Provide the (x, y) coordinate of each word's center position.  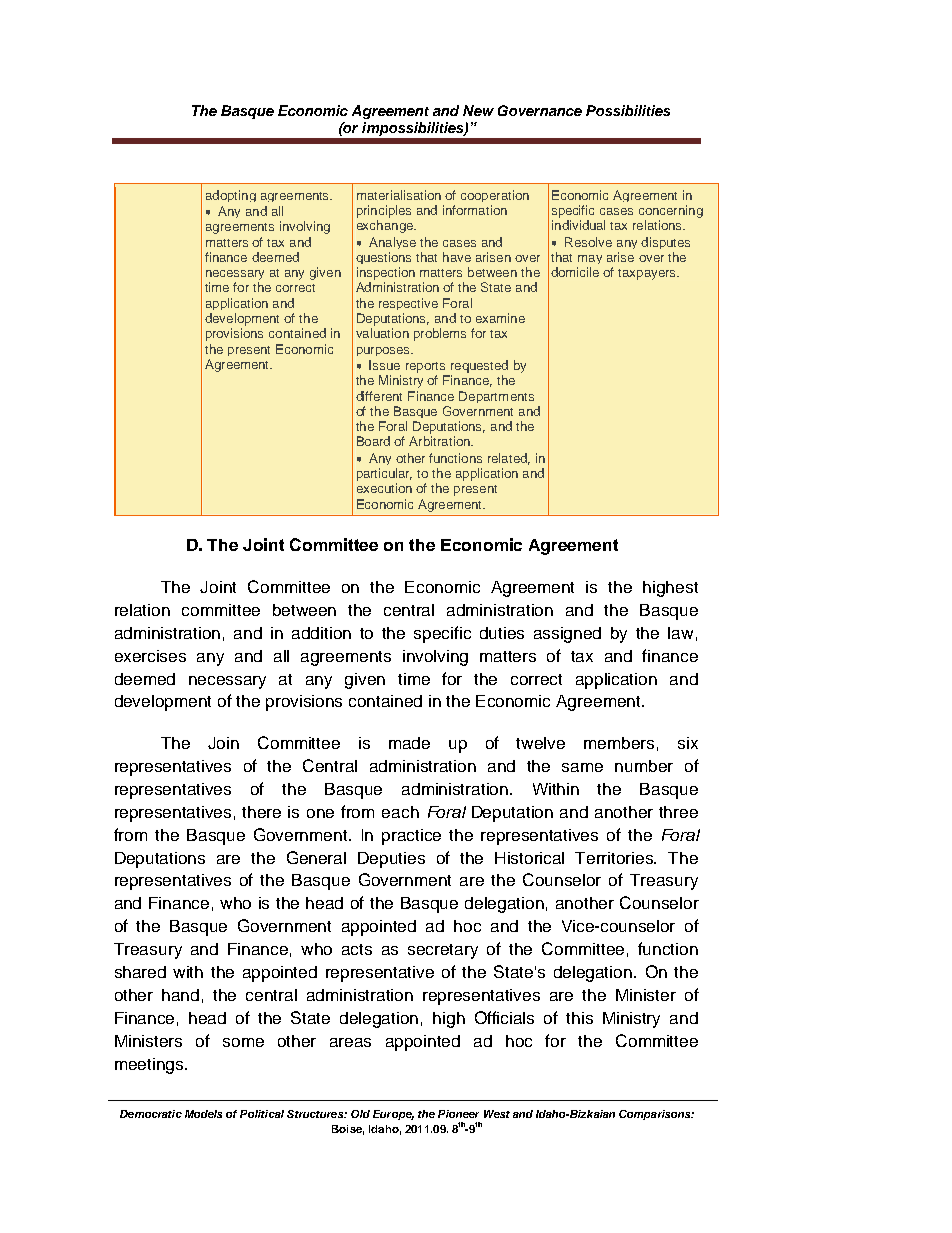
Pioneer (458, 1114)
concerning (671, 211)
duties (502, 633)
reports (425, 367)
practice (411, 837)
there (261, 812)
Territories (615, 858)
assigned (567, 635)
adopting (231, 196)
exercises (150, 656)
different (379, 396)
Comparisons (656, 1115)
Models (203, 1114)
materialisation (399, 195)
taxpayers (648, 274)
